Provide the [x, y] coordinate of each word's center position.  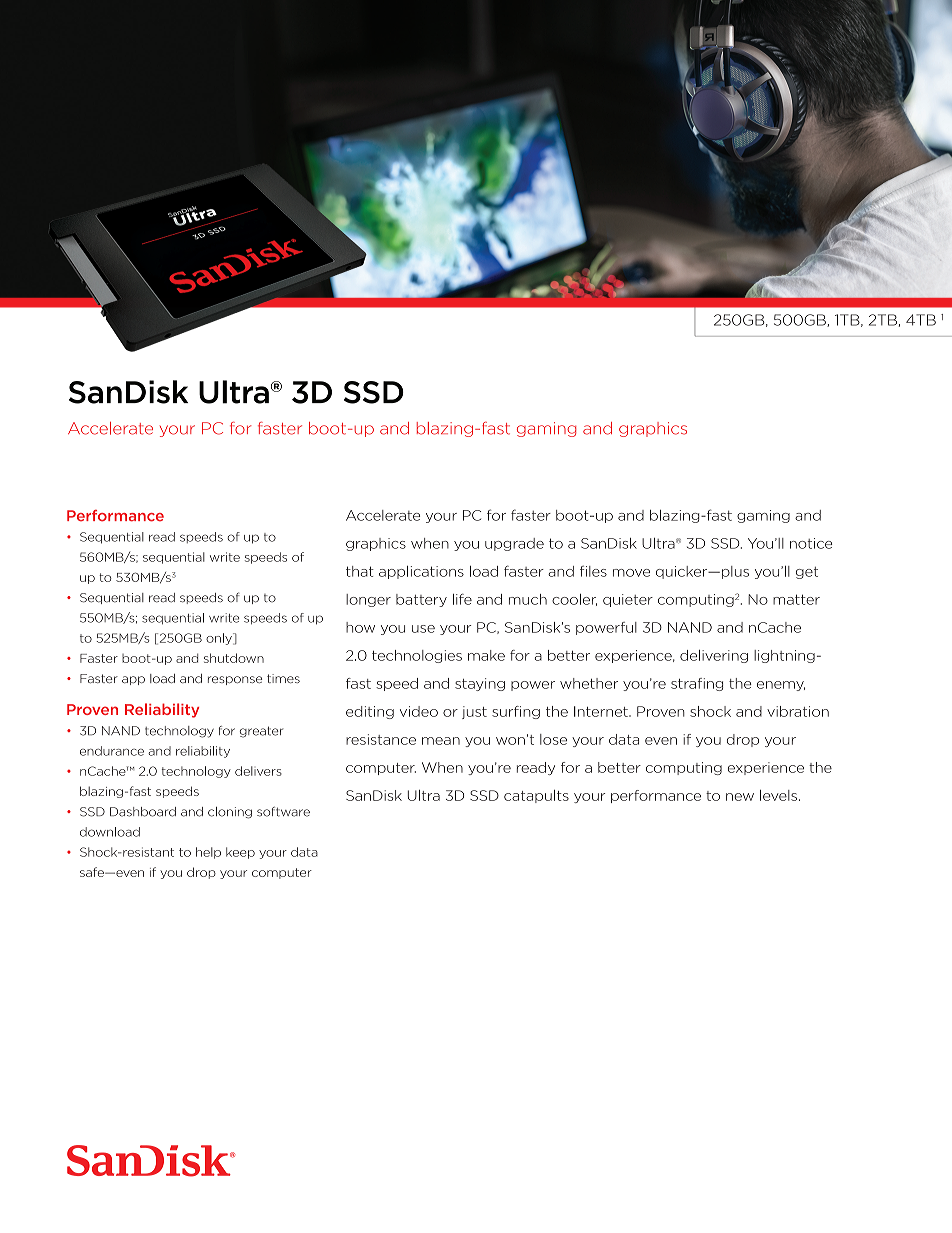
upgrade [514, 544]
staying [480, 684]
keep [240, 853]
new [740, 797]
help [208, 853]
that [360, 571]
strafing [697, 684]
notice [811, 543]
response [235, 680]
